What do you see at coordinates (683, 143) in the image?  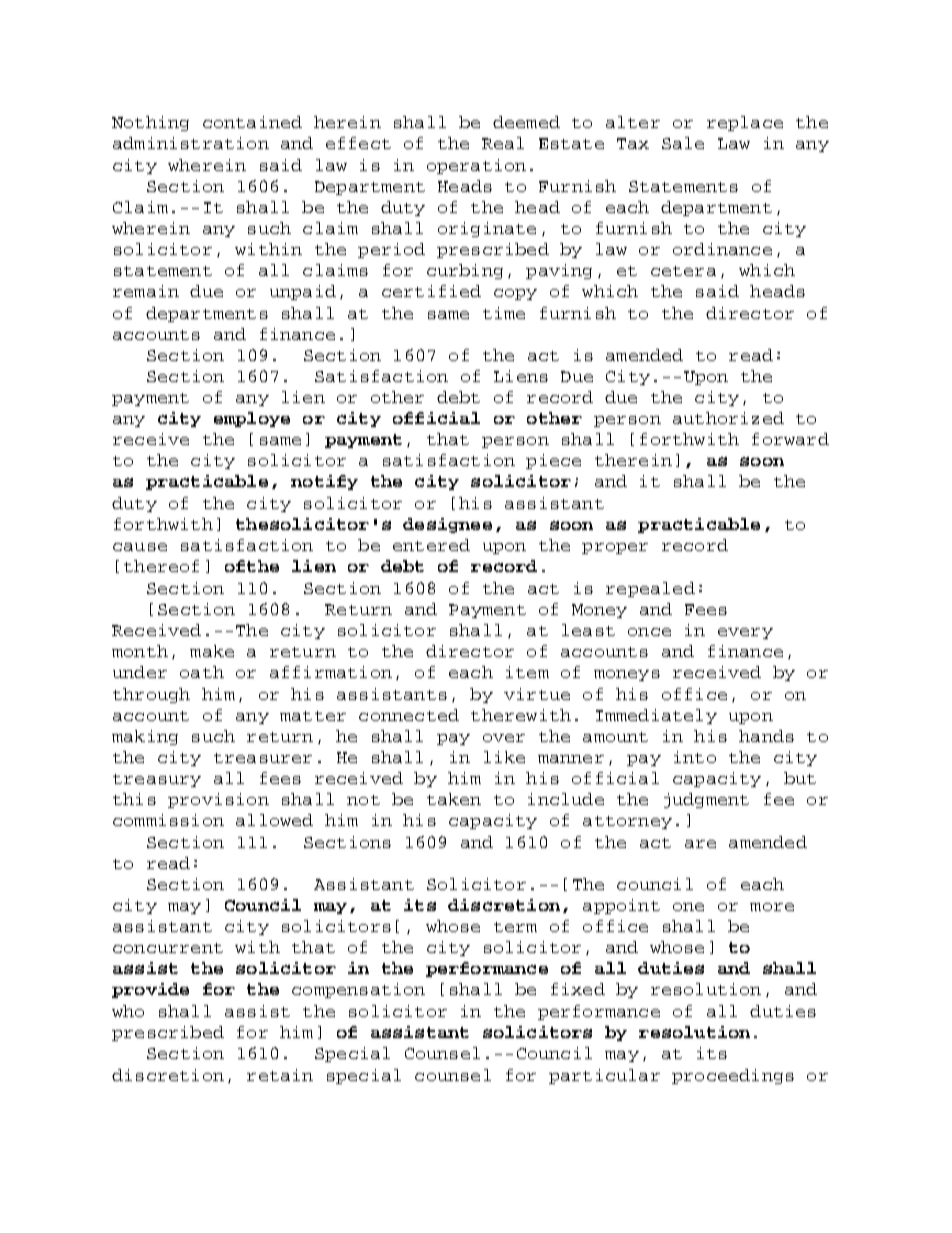 I see `Sale` at bounding box center [683, 143].
